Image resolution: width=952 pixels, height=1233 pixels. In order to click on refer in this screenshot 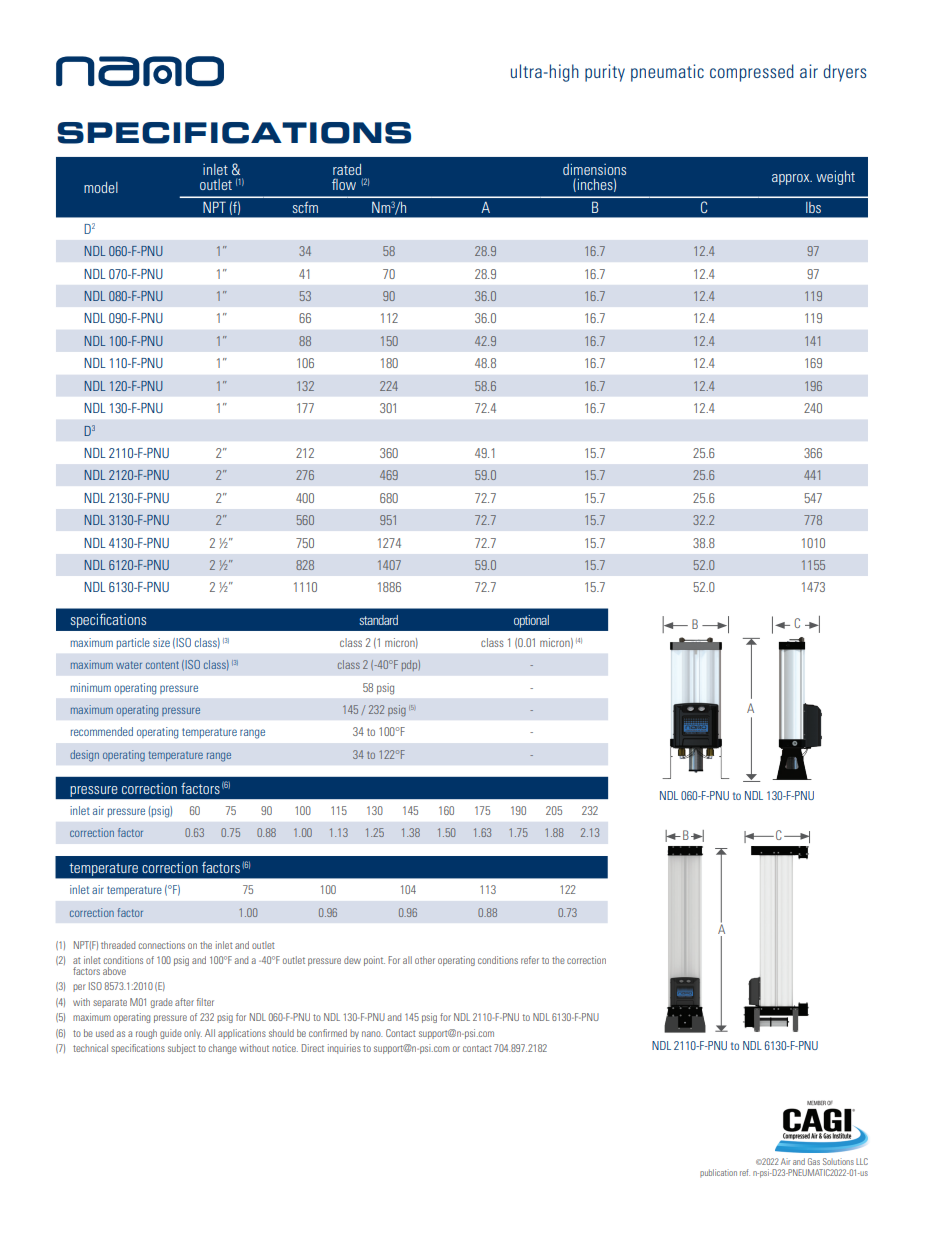, I will do `click(530, 960)`.
